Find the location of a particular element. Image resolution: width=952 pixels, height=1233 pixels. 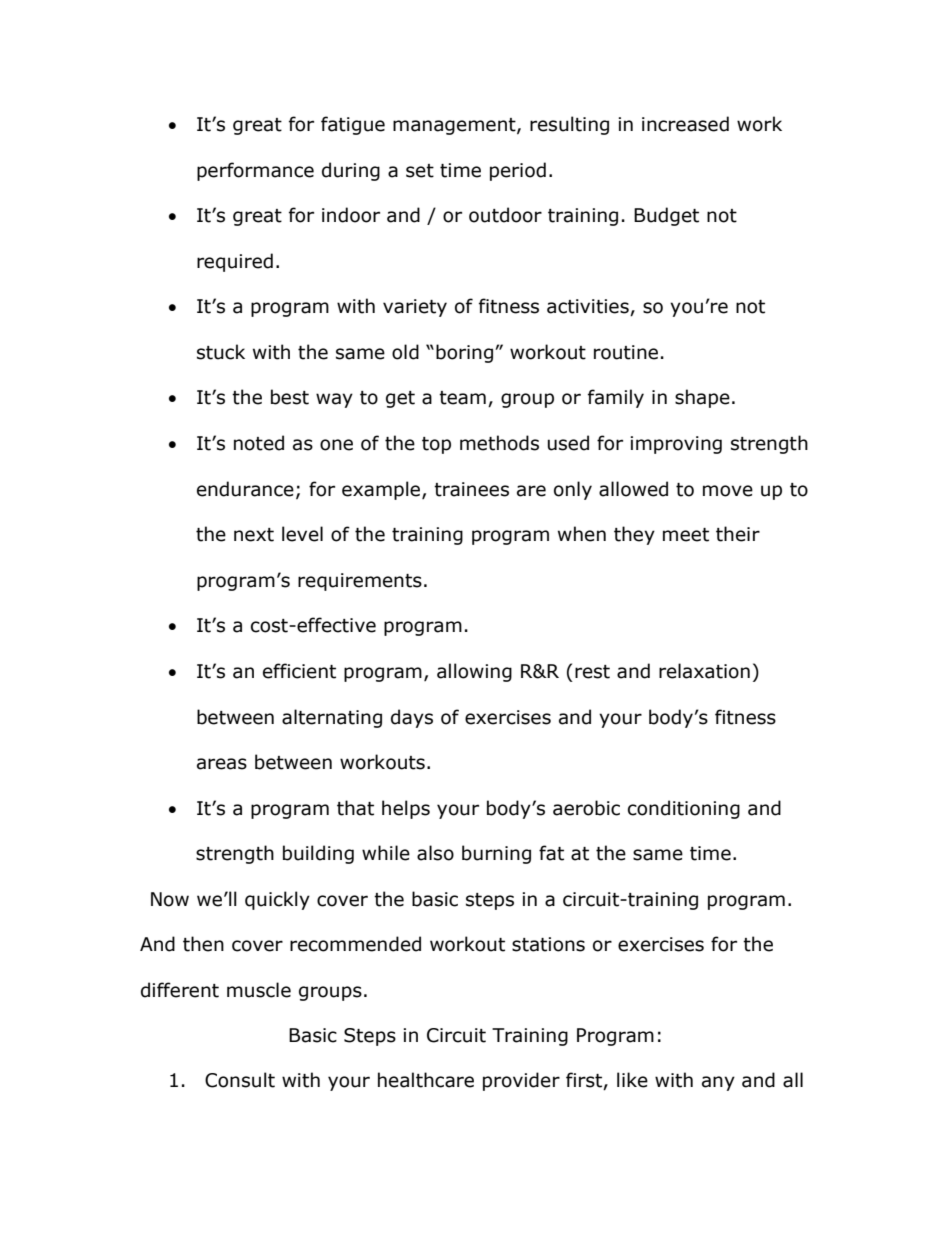

next is located at coordinates (254, 535).
